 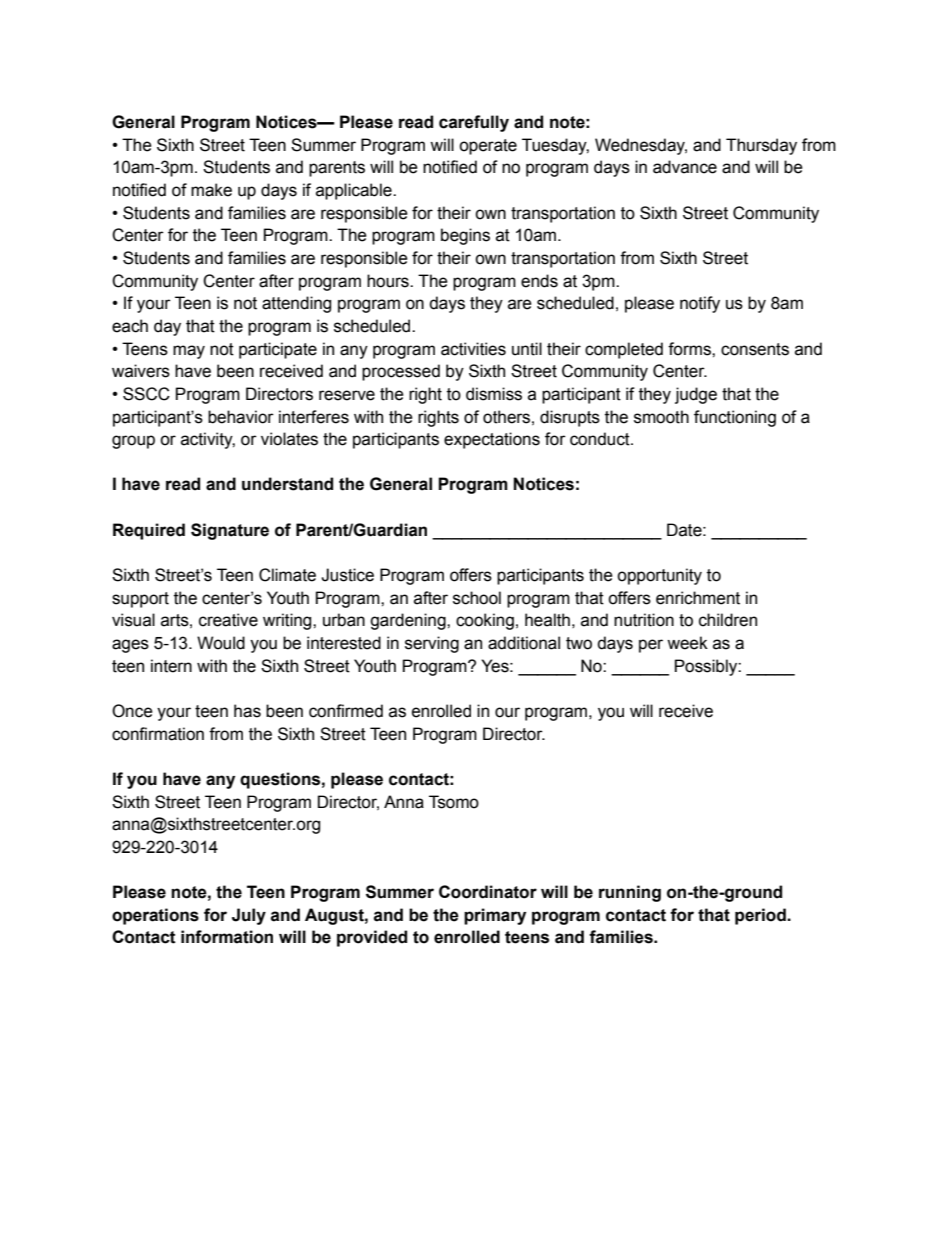 What do you see at coordinates (685, 167) in the image?
I see `advance` at bounding box center [685, 167].
